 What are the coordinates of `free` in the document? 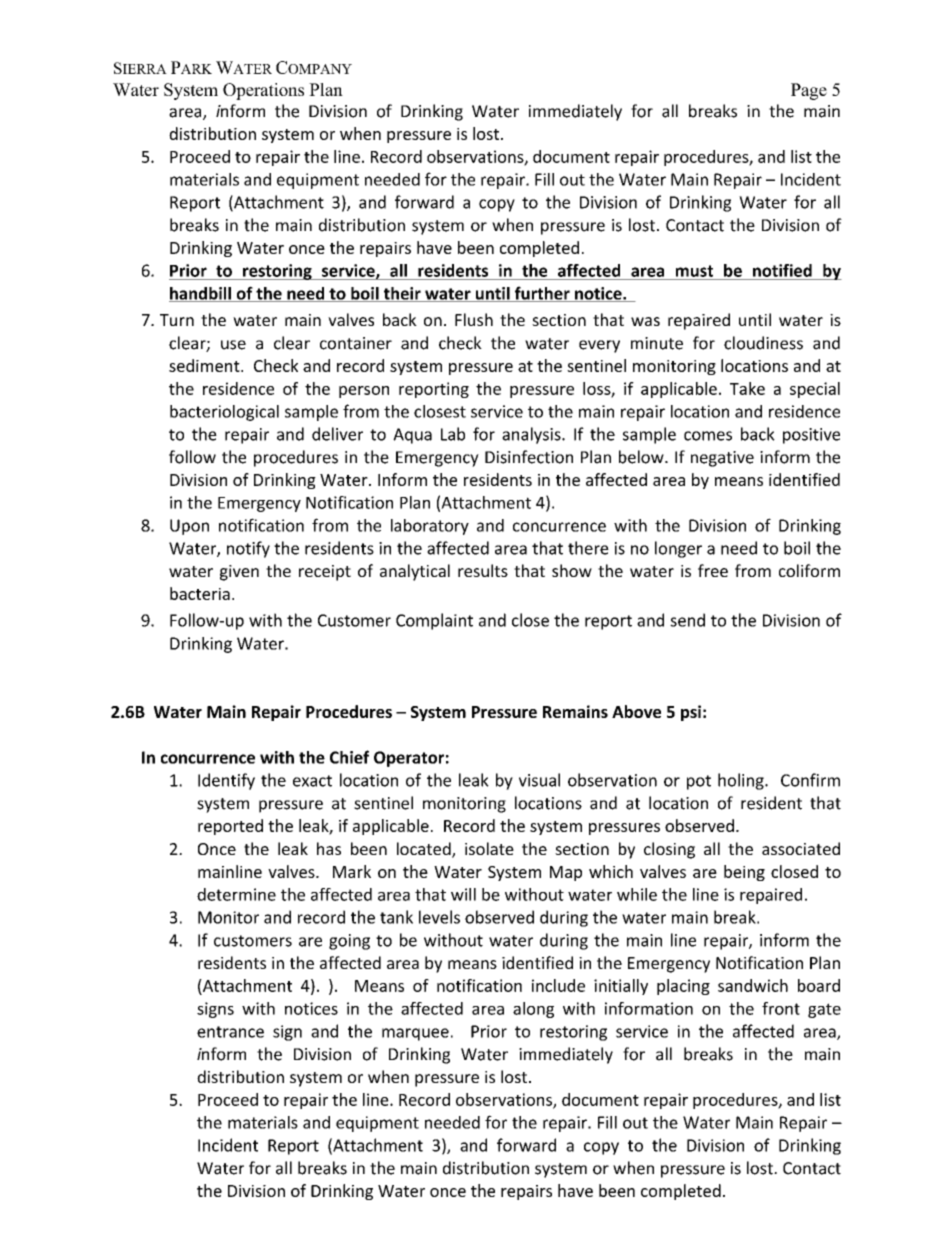 It's located at (713, 570).
